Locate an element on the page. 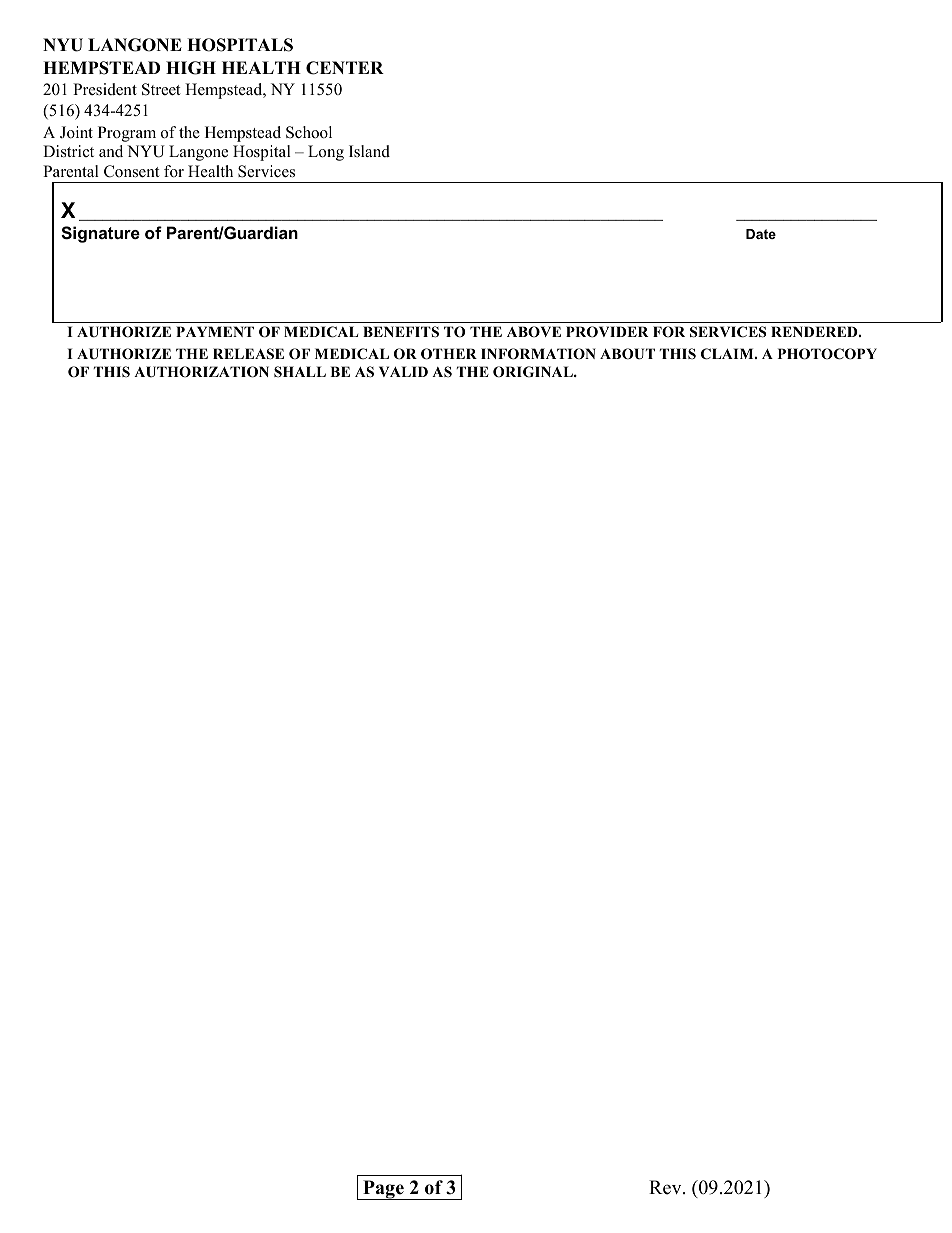  VALID is located at coordinates (403, 371).
